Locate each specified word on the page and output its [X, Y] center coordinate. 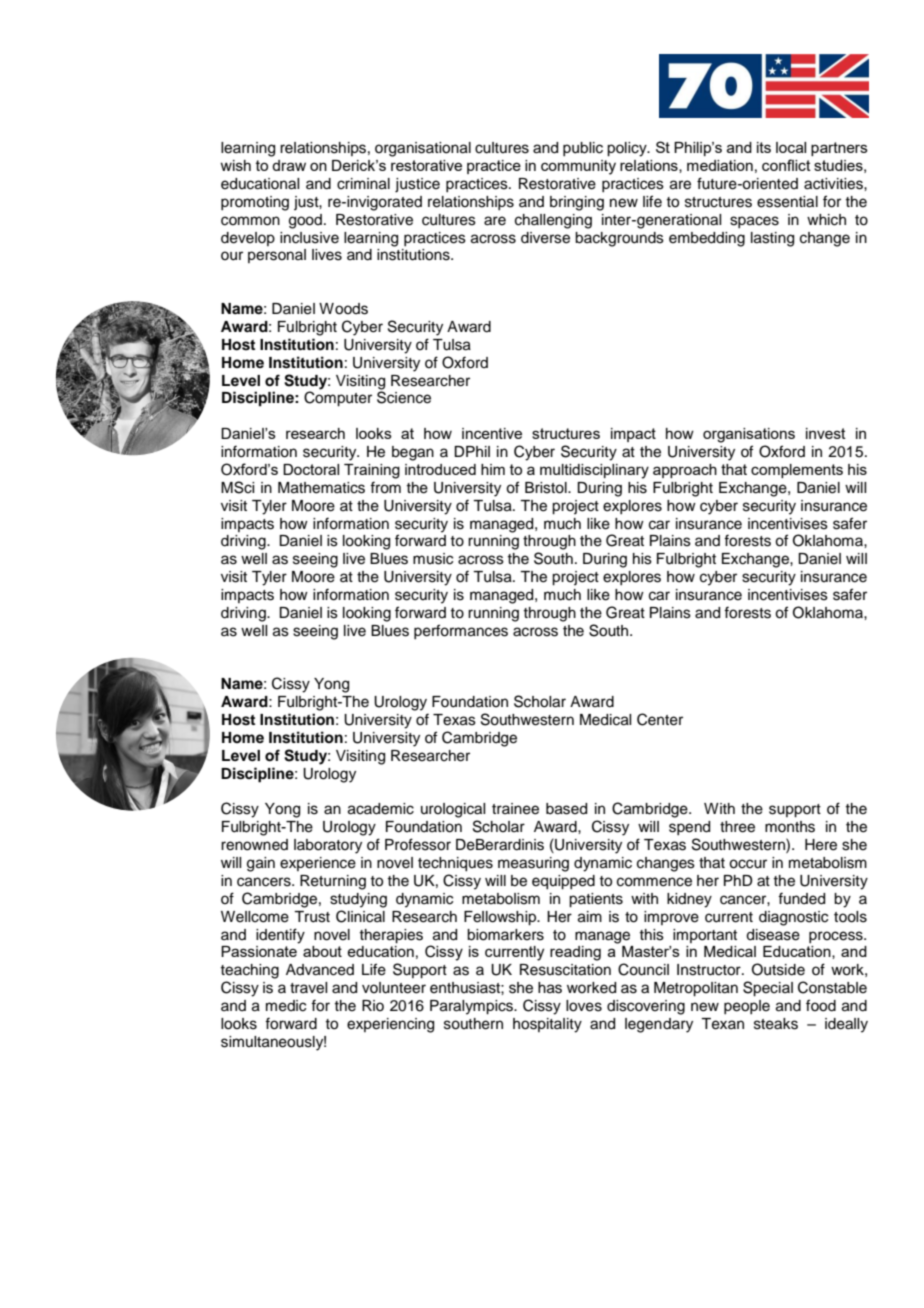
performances [461, 631]
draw [289, 165]
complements [797, 471]
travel [308, 988]
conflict [786, 165]
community [578, 167]
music [433, 559]
